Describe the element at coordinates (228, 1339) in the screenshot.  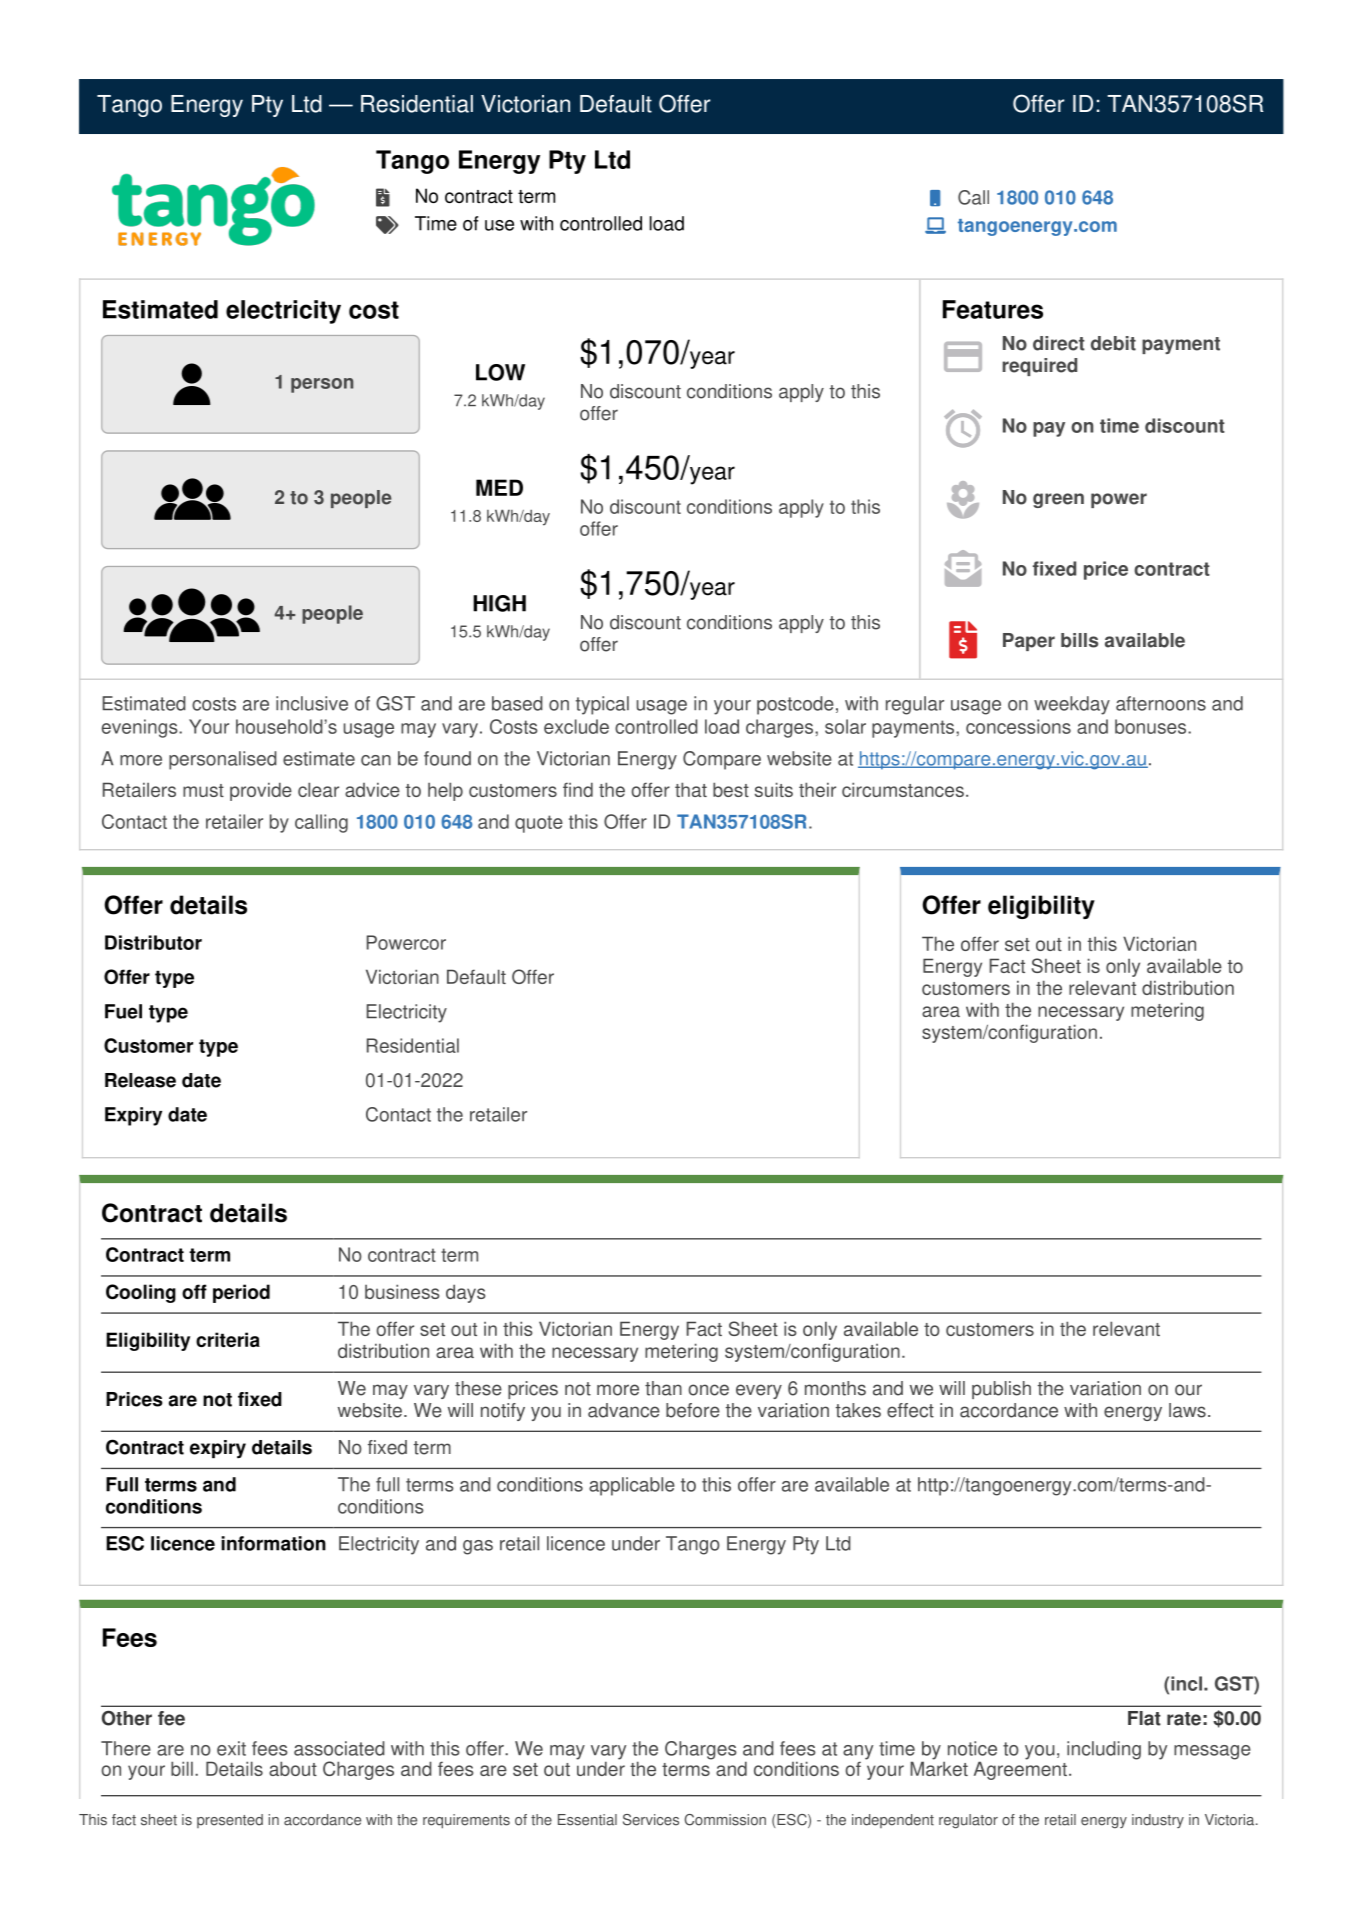
I see `criteria` at that location.
